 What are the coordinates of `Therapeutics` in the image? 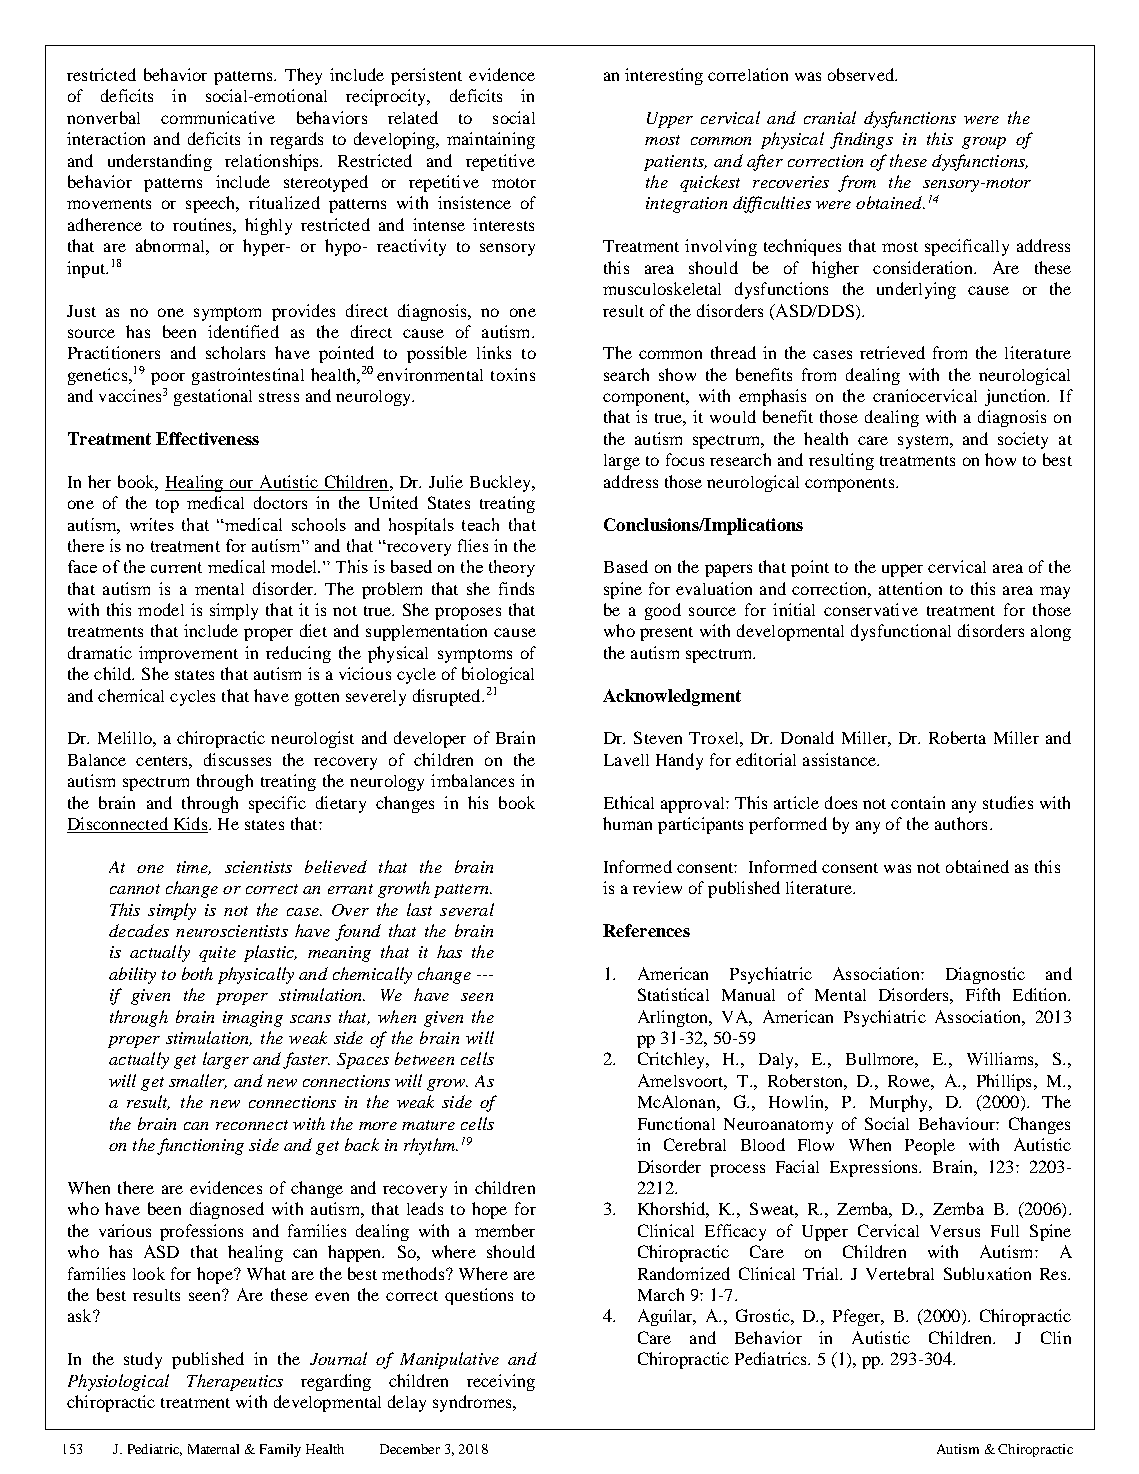 It's located at (235, 1382).
